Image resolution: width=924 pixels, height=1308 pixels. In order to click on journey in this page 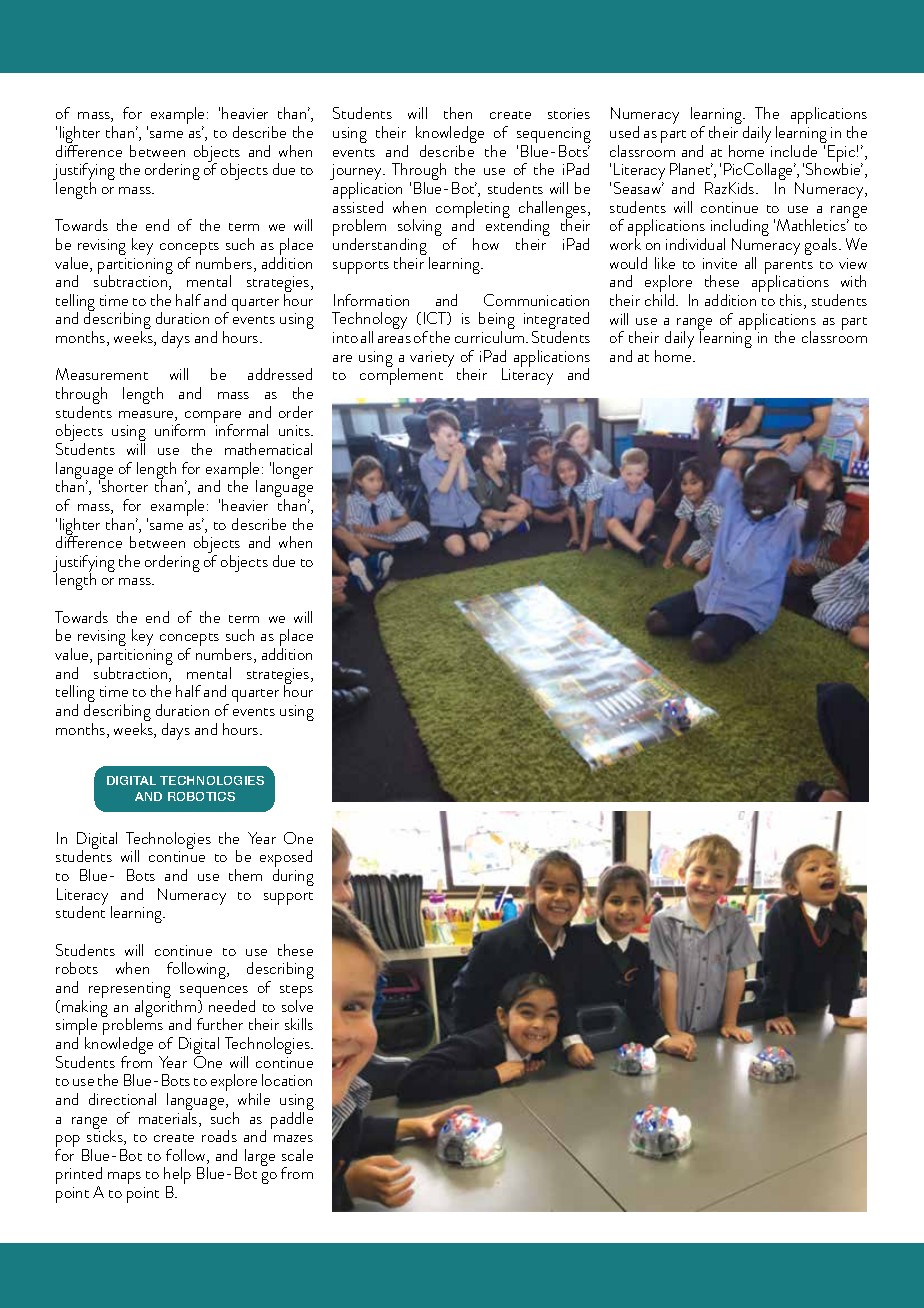, I will do `click(357, 174)`.
